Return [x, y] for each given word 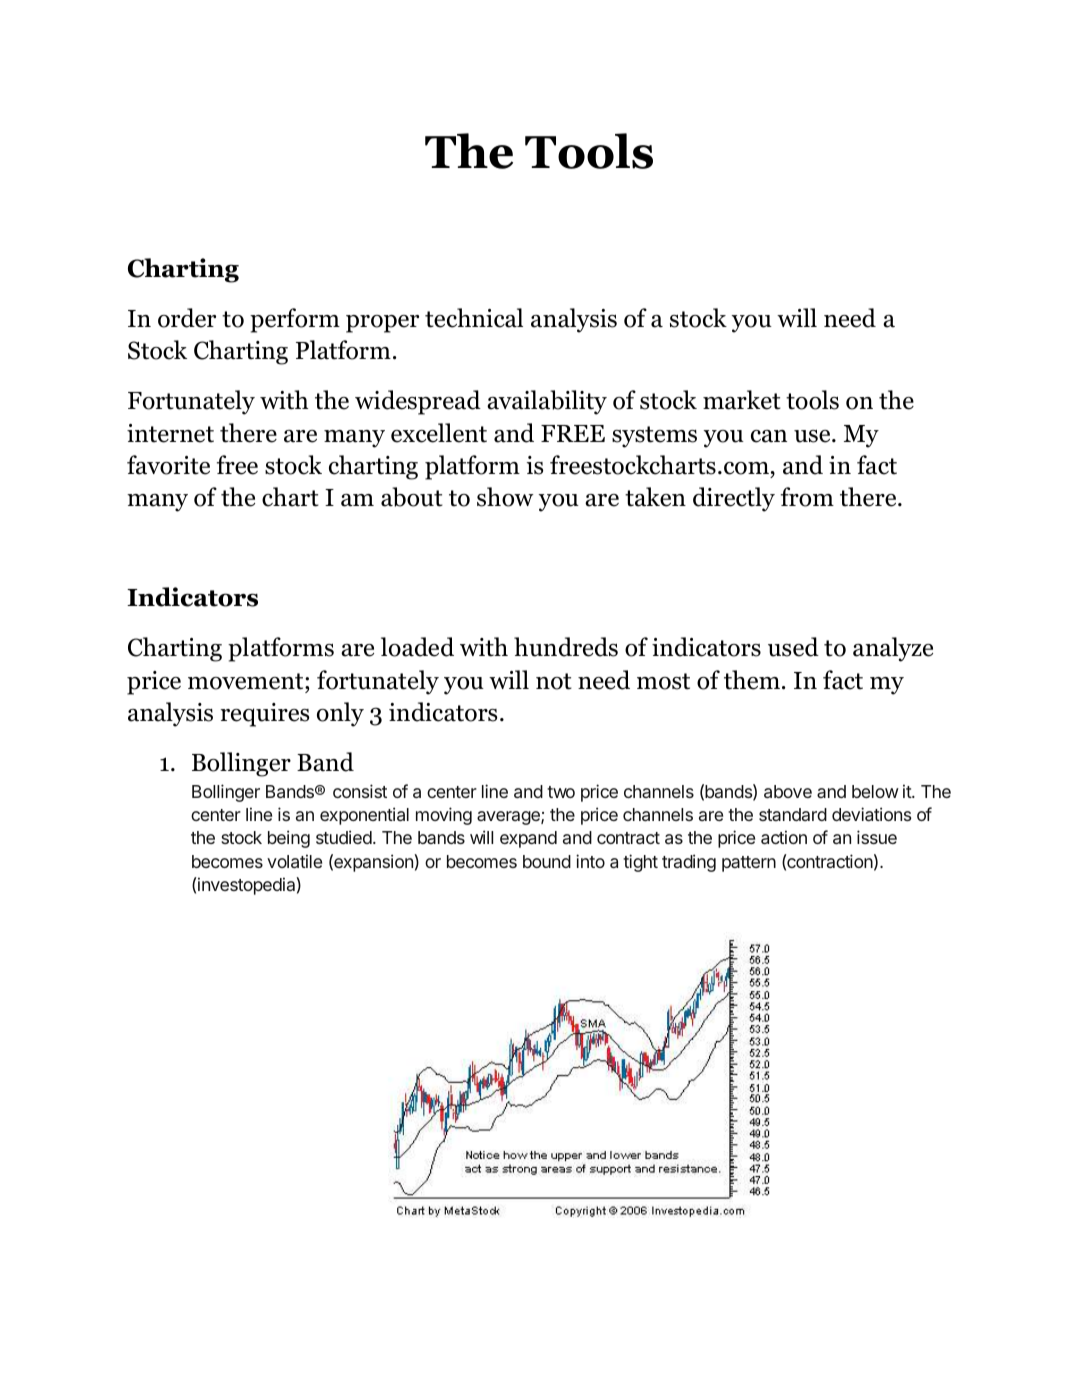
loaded [417, 647]
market [742, 400]
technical [474, 318]
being [289, 839]
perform [295, 320]
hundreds [566, 647]
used [793, 647]
